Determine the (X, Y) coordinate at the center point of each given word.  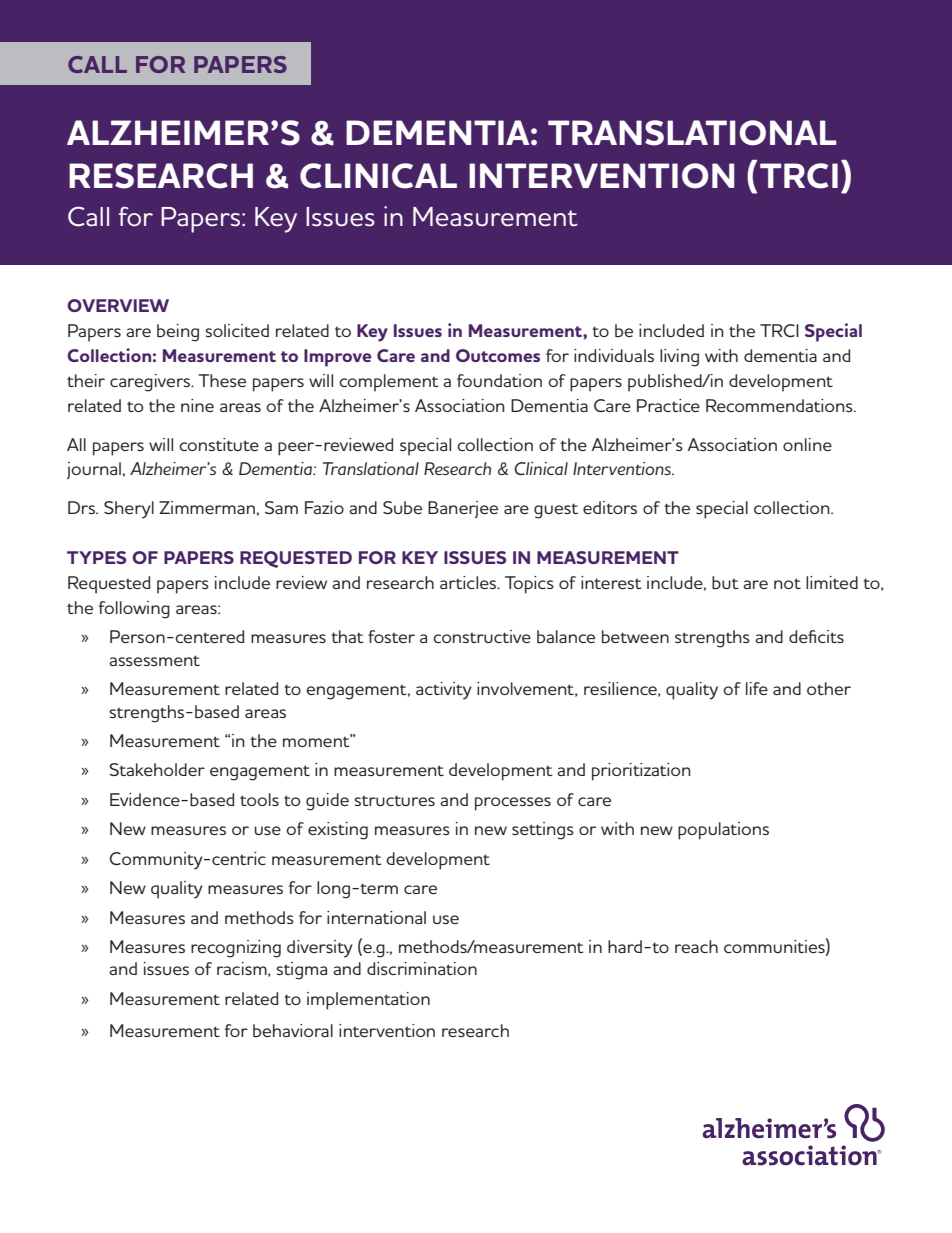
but (725, 582)
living (679, 358)
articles (469, 582)
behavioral (293, 1030)
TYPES (96, 557)
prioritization (641, 772)
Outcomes (498, 355)
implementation (368, 1001)
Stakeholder (157, 769)
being (178, 333)
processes (513, 804)
